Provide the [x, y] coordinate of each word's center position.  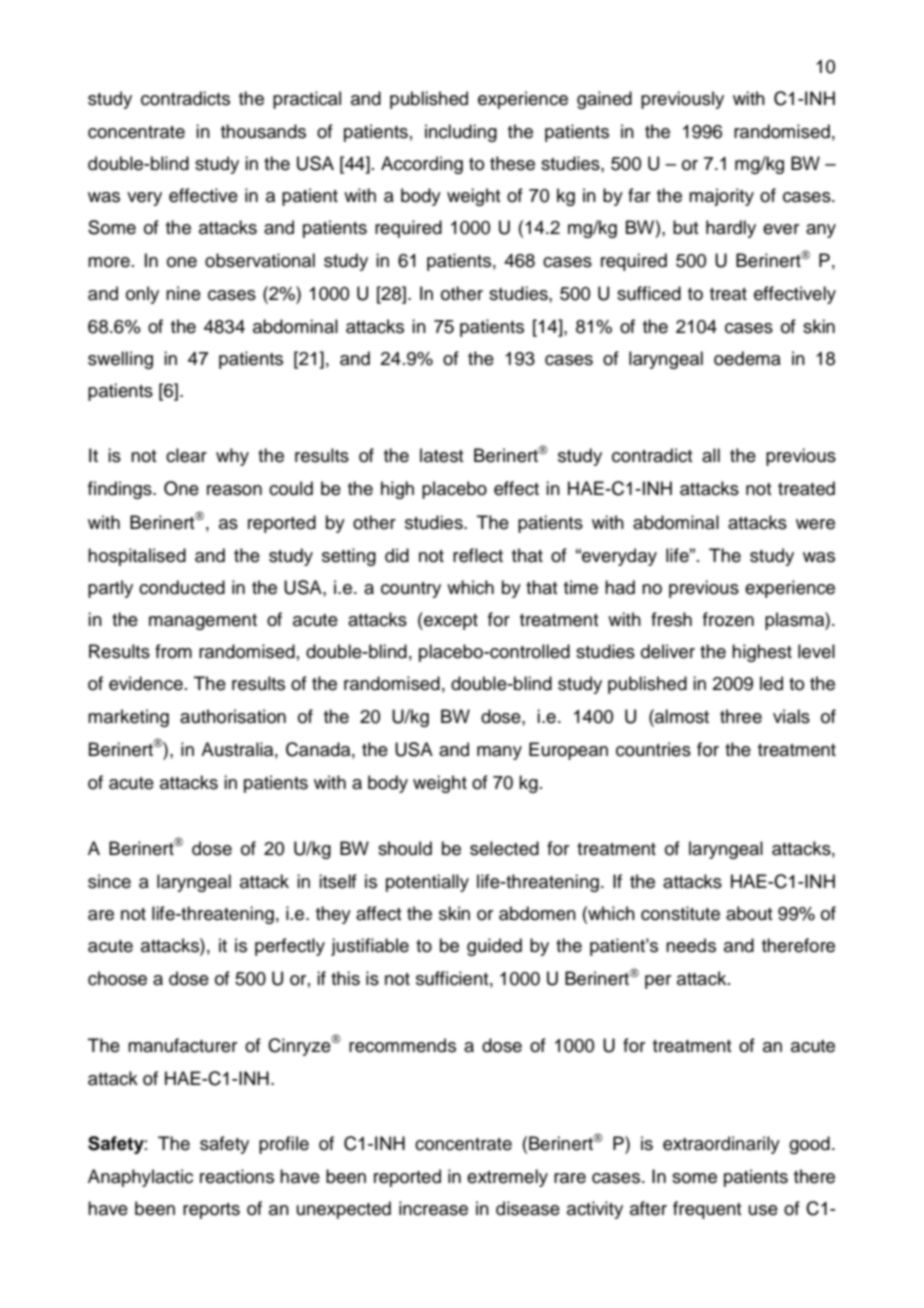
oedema [747, 358]
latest [441, 455]
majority [721, 197]
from [173, 651]
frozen [728, 619]
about [749, 913]
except [450, 621]
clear [186, 455]
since [109, 881]
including [461, 133]
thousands [263, 131]
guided [494, 947]
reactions [237, 1176]
